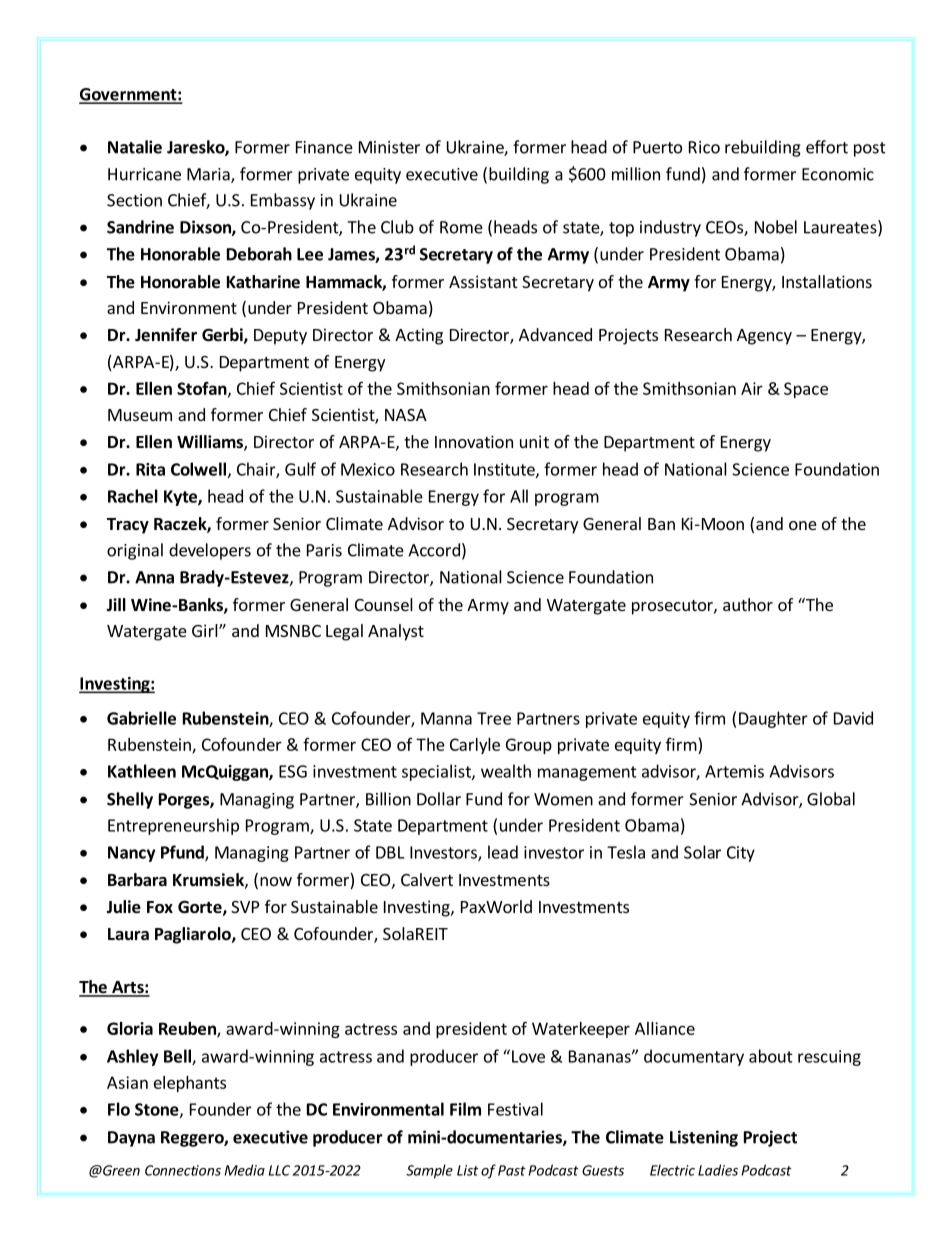 This screenshot has width=952, height=1233. Describe the element at coordinates (183, 1170) in the screenshot. I see `Connections` at that location.
